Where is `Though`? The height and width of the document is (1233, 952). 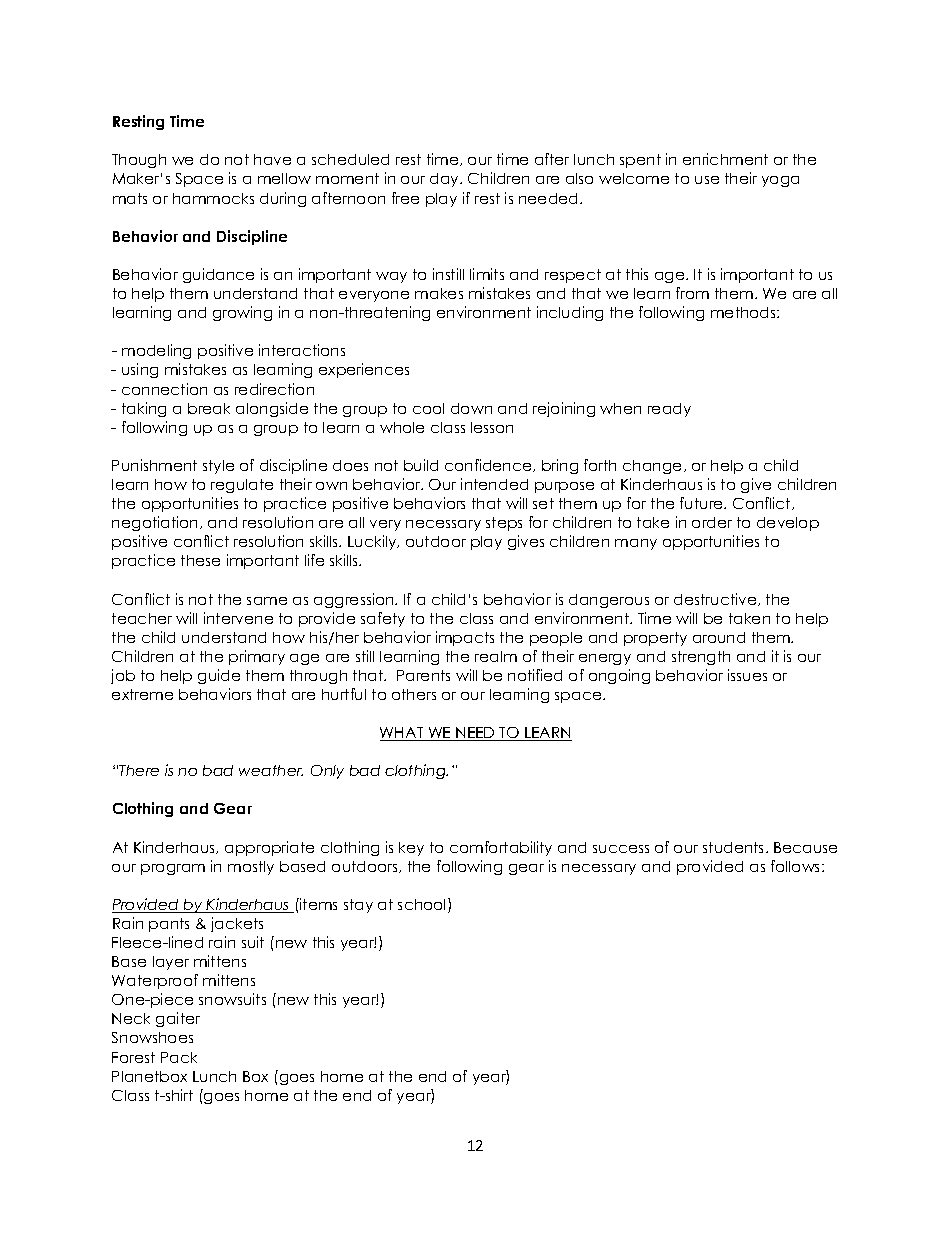
Though is located at coordinates (139, 161).
